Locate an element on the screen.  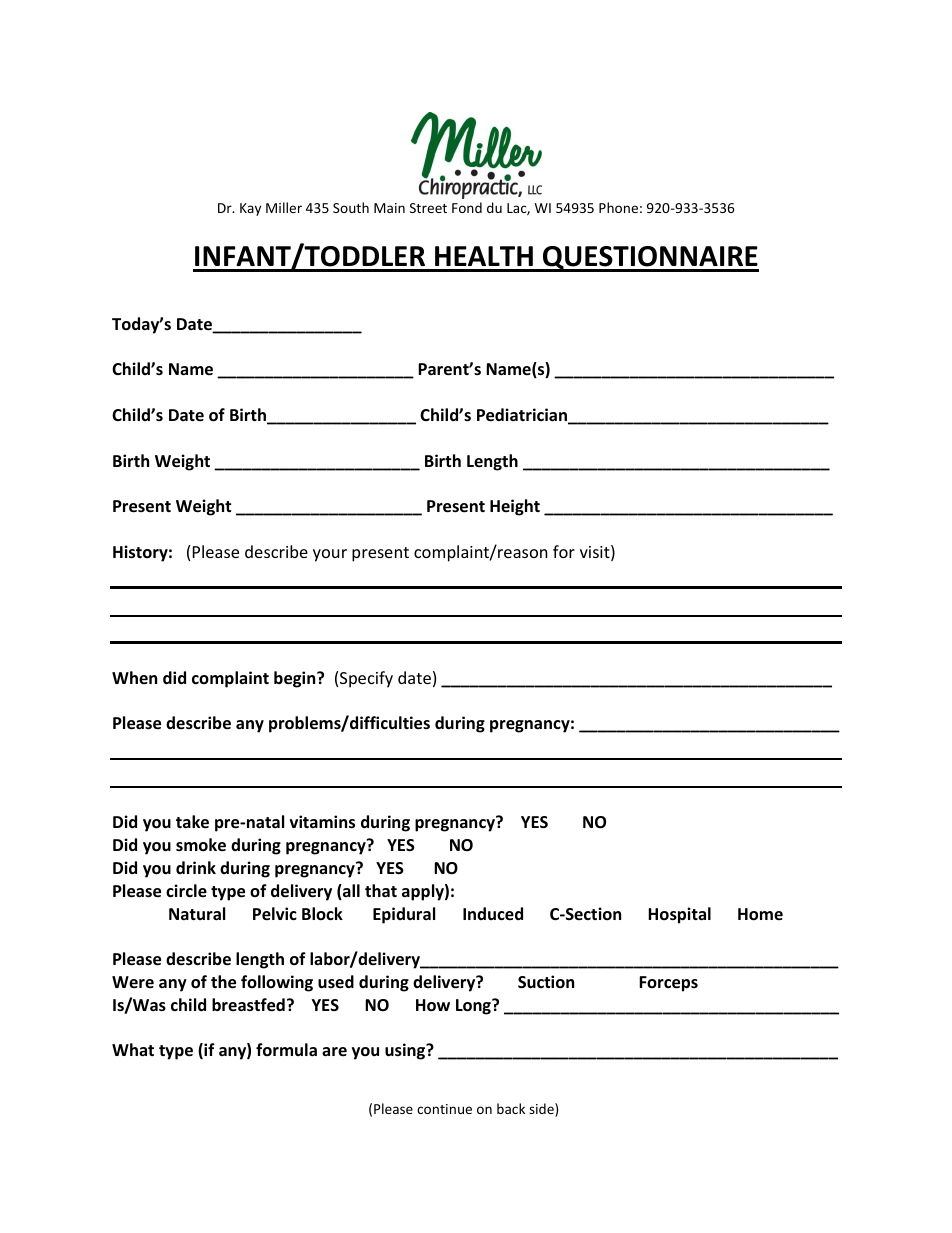
continue is located at coordinates (444, 1109).
